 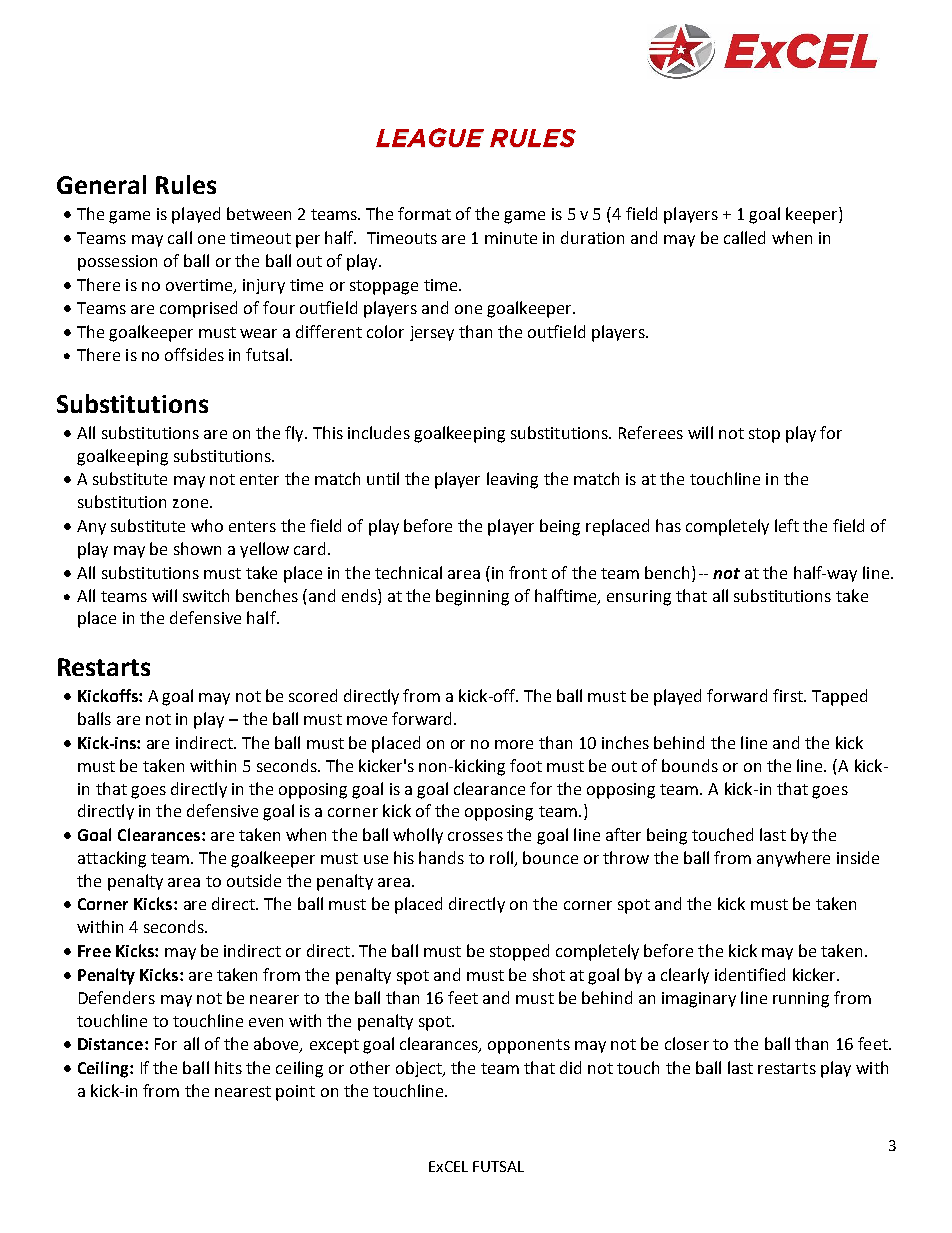 I want to click on attacking, so click(x=112, y=859).
